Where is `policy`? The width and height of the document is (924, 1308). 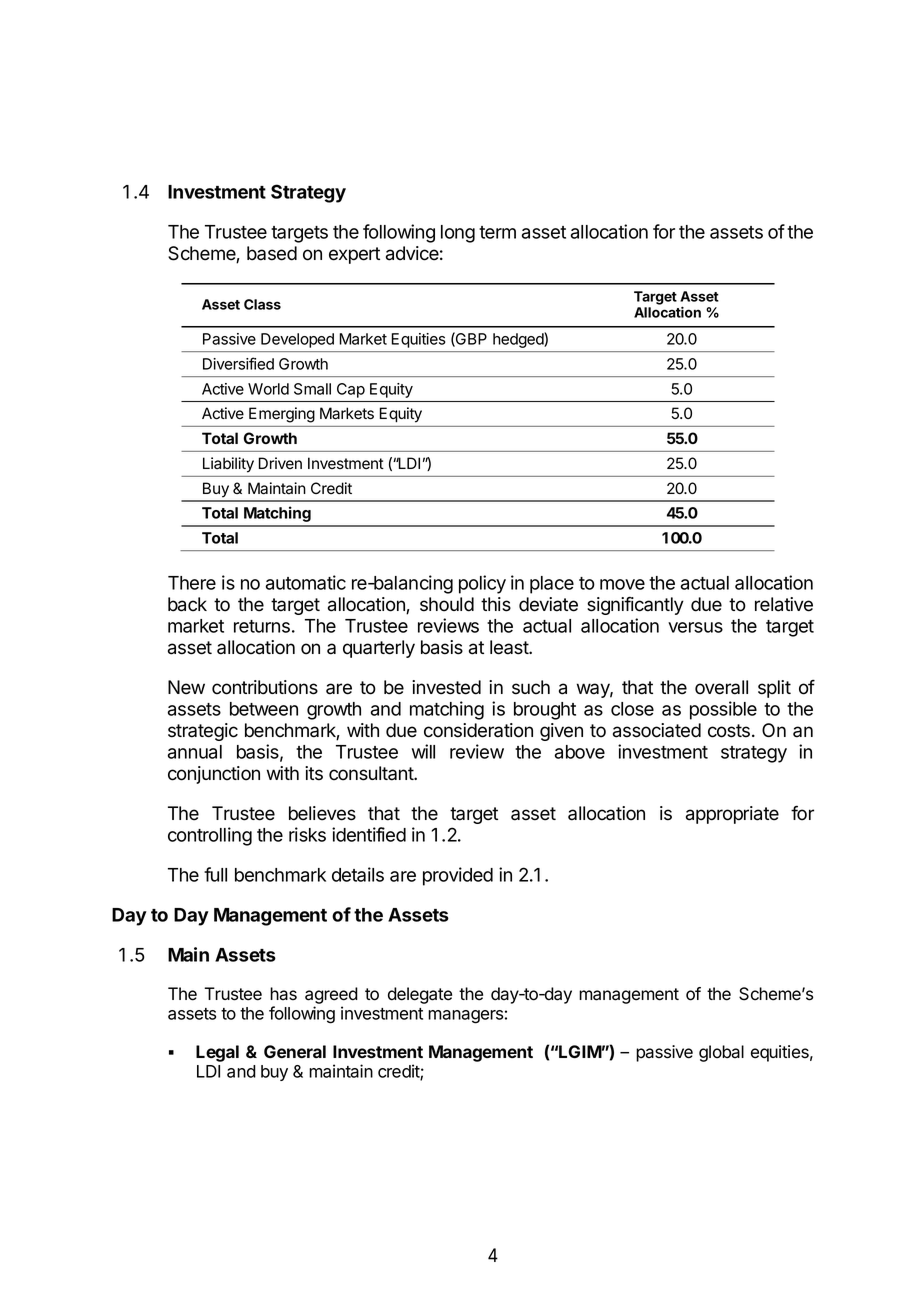
policy is located at coordinates (482, 584).
